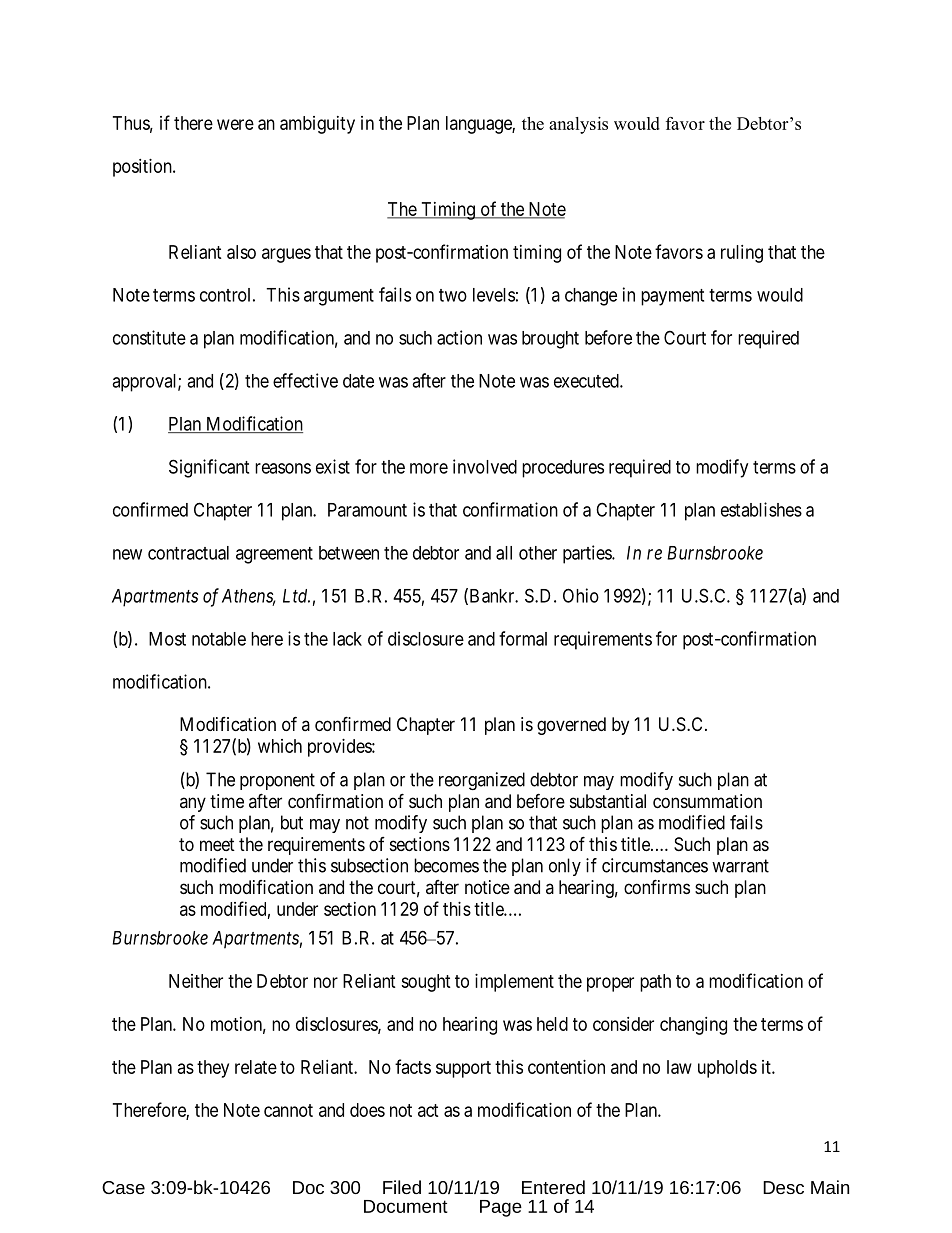  Describe the element at coordinates (740, 866) in the screenshot. I see `warrant` at that location.
